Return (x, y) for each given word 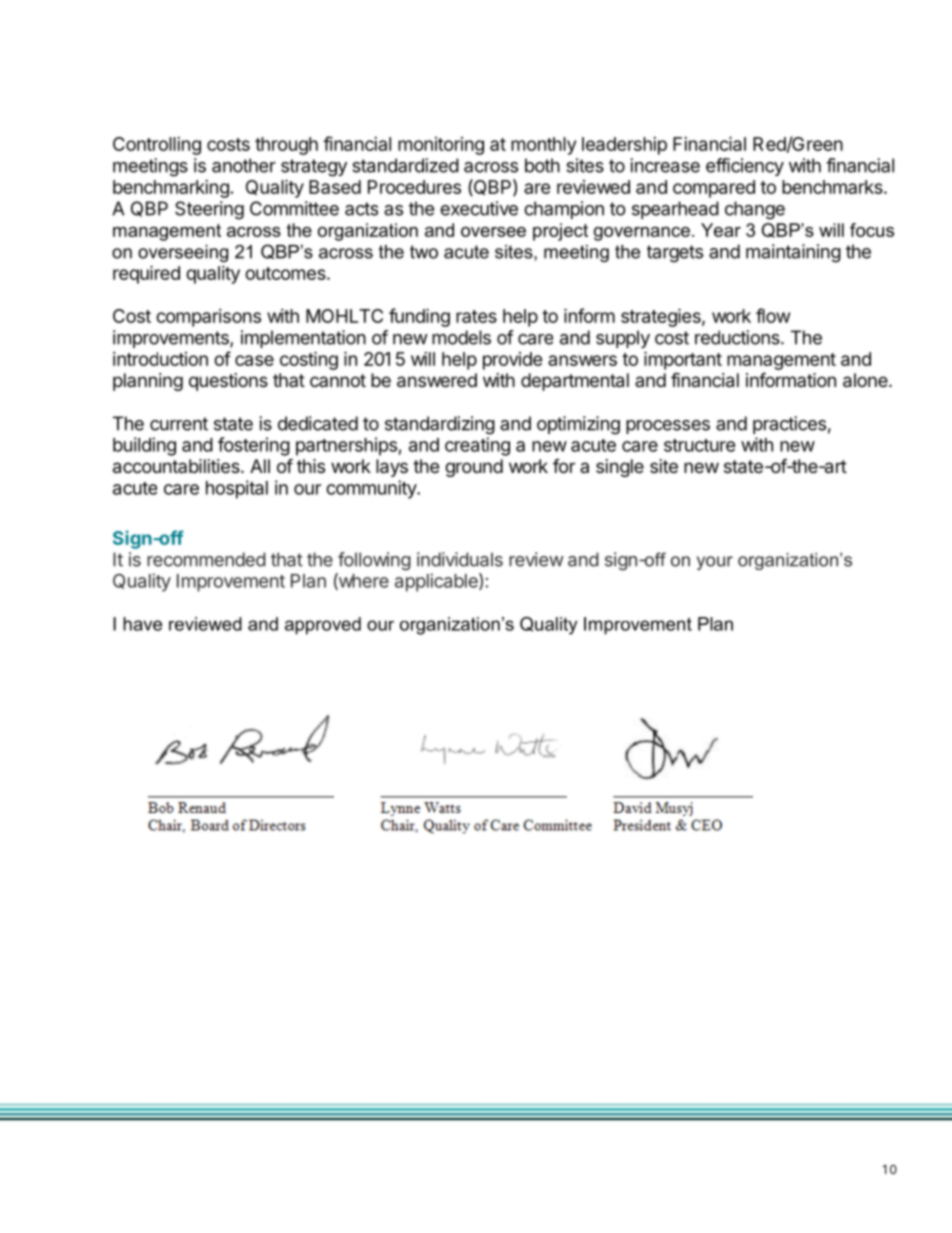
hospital (237, 489)
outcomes (286, 273)
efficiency (745, 167)
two (424, 252)
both (542, 165)
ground (474, 468)
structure (700, 445)
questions (228, 382)
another (244, 165)
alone (866, 380)
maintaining (793, 253)
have (142, 624)
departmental (575, 382)
